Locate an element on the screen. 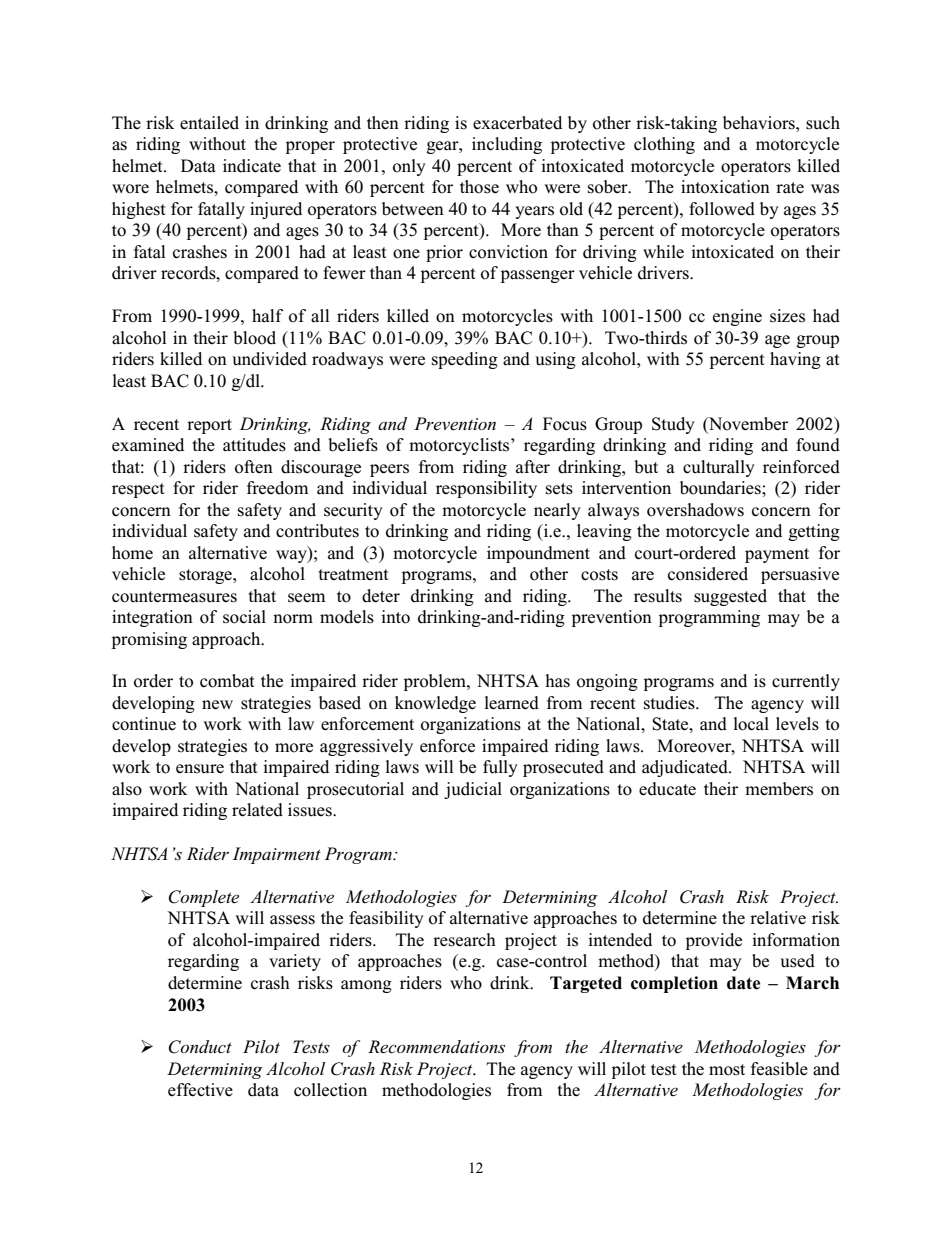 The height and width of the screenshot is (1233, 952). entailed is located at coordinates (209, 123).
